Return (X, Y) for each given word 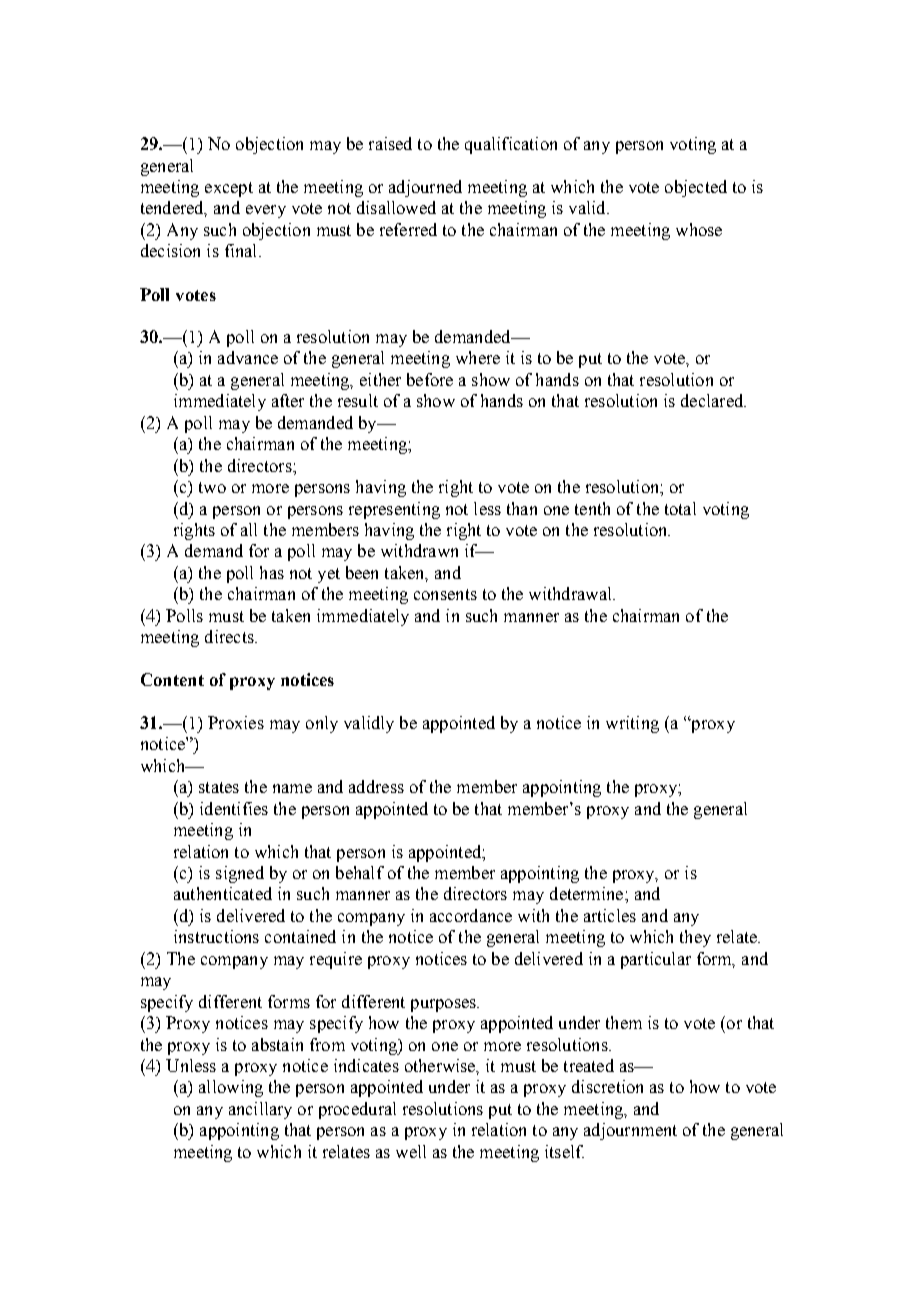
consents (445, 594)
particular (656, 960)
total (680, 508)
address (376, 786)
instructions (216, 936)
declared (713, 400)
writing (632, 724)
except (229, 189)
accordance (471, 915)
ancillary (260, 1110)
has (272, 572)
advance (248, 357)
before (430, 379)
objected (696, 188)
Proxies (236, 722)
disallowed (396, 207)
